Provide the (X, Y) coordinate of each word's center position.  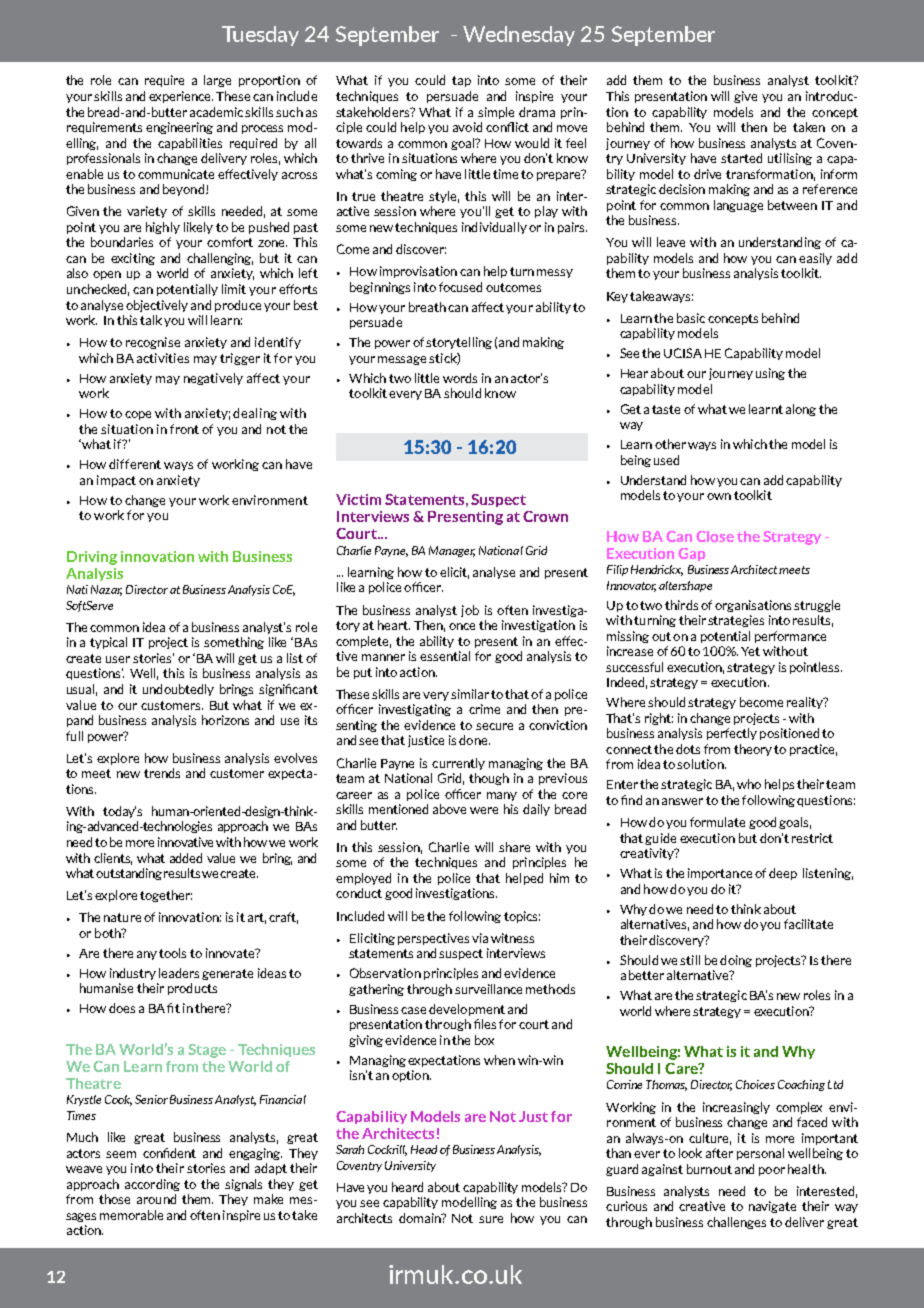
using (770, 374)
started (741, 158)
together (166, 896)
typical (108, 643)
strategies (736, 621)
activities (163, 358)
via (480, 938)
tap (461, 81)
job (470, 611)
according (152, 1185)
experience (181, 97)
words (460, 378)
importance (720, 874)
